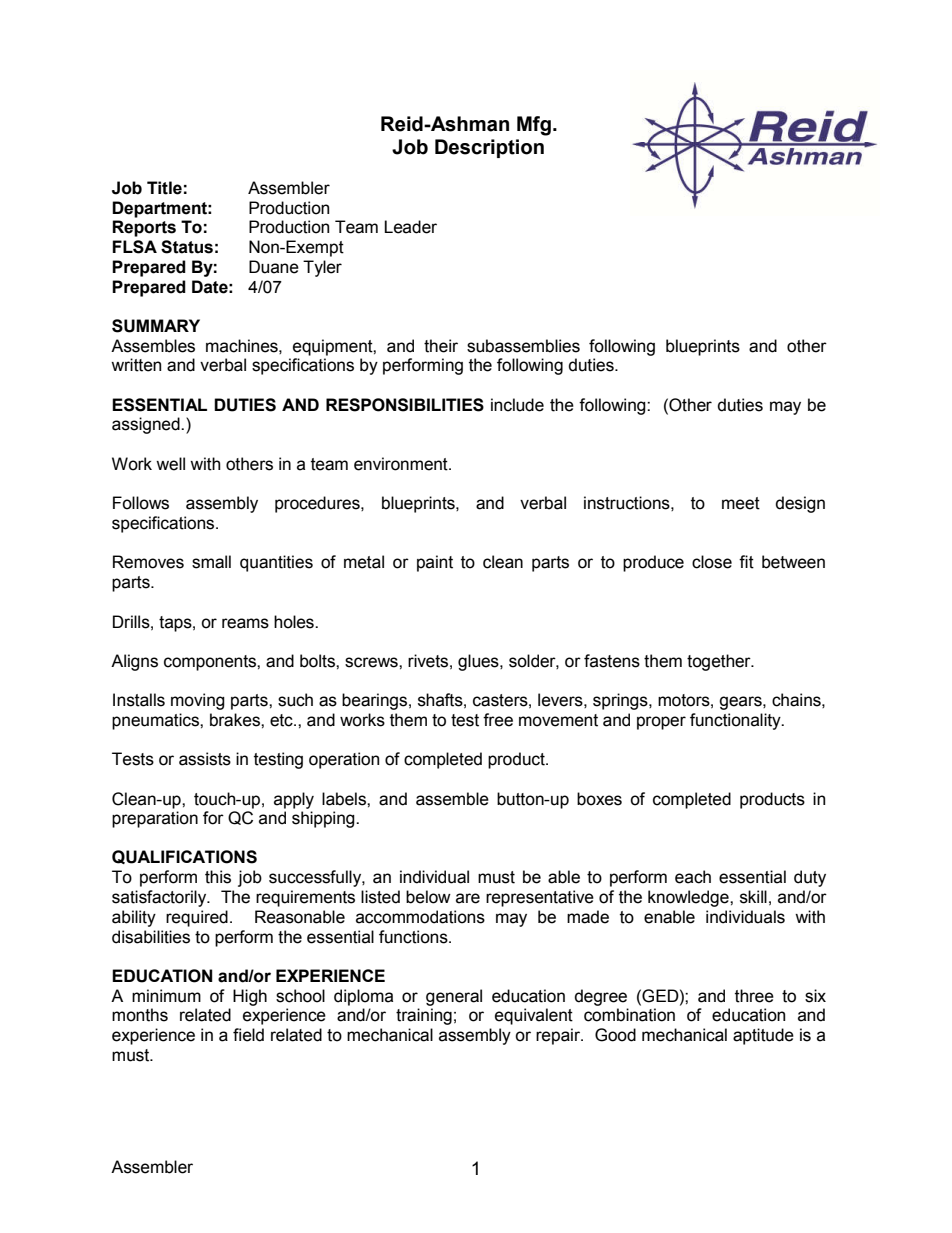 The image size is (952, 1233). Describe the element at coordinates (746, 562) in the document. I see `fit` at that location.
